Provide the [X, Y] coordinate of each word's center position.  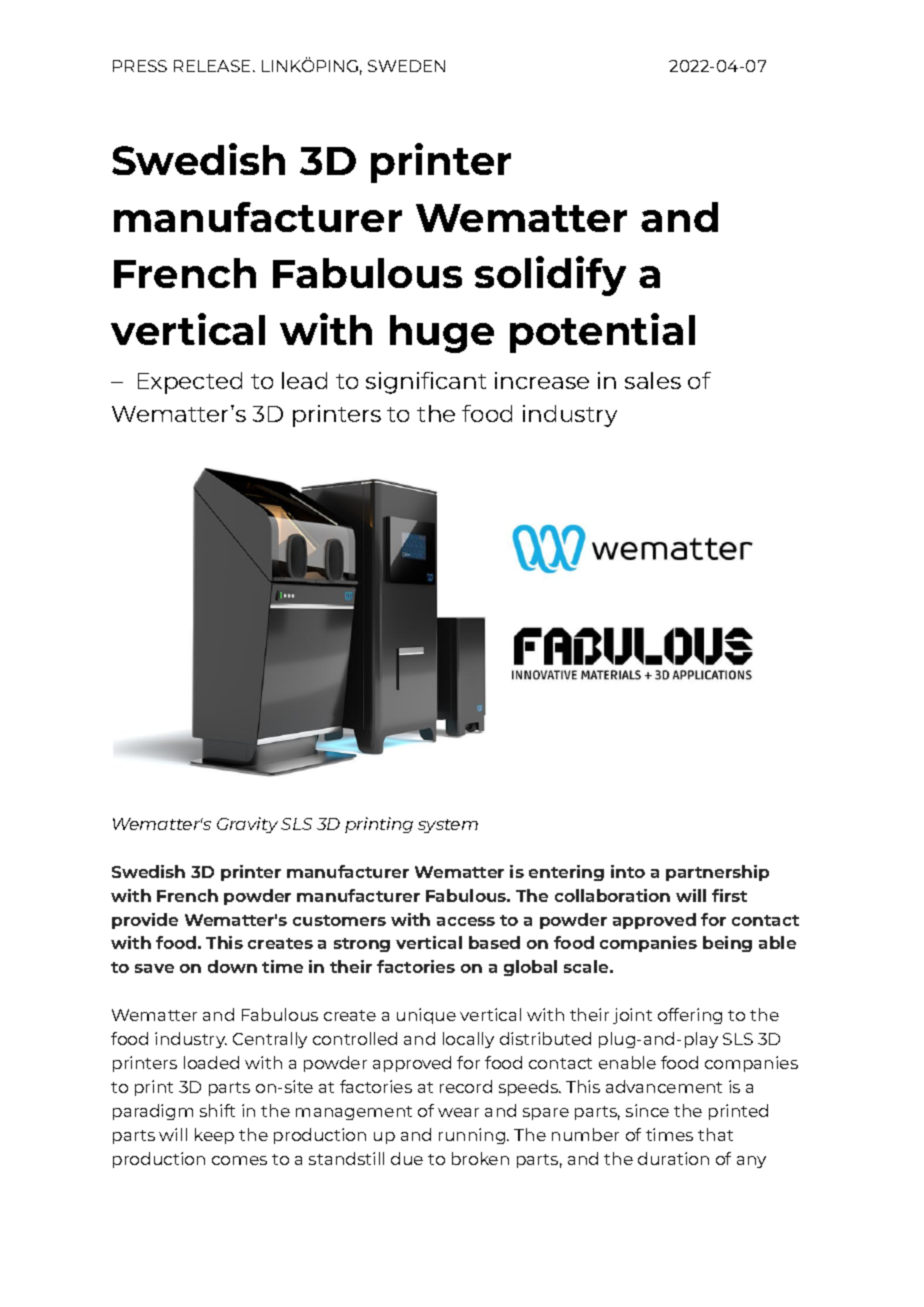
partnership [717, 873]
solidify [550, 276]
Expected [190, 383]
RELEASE [214, 66]
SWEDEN [406, 66]
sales [653, 380]
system [448, 826]
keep [214, 1136]
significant [426, 383]
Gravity [247, 825]
